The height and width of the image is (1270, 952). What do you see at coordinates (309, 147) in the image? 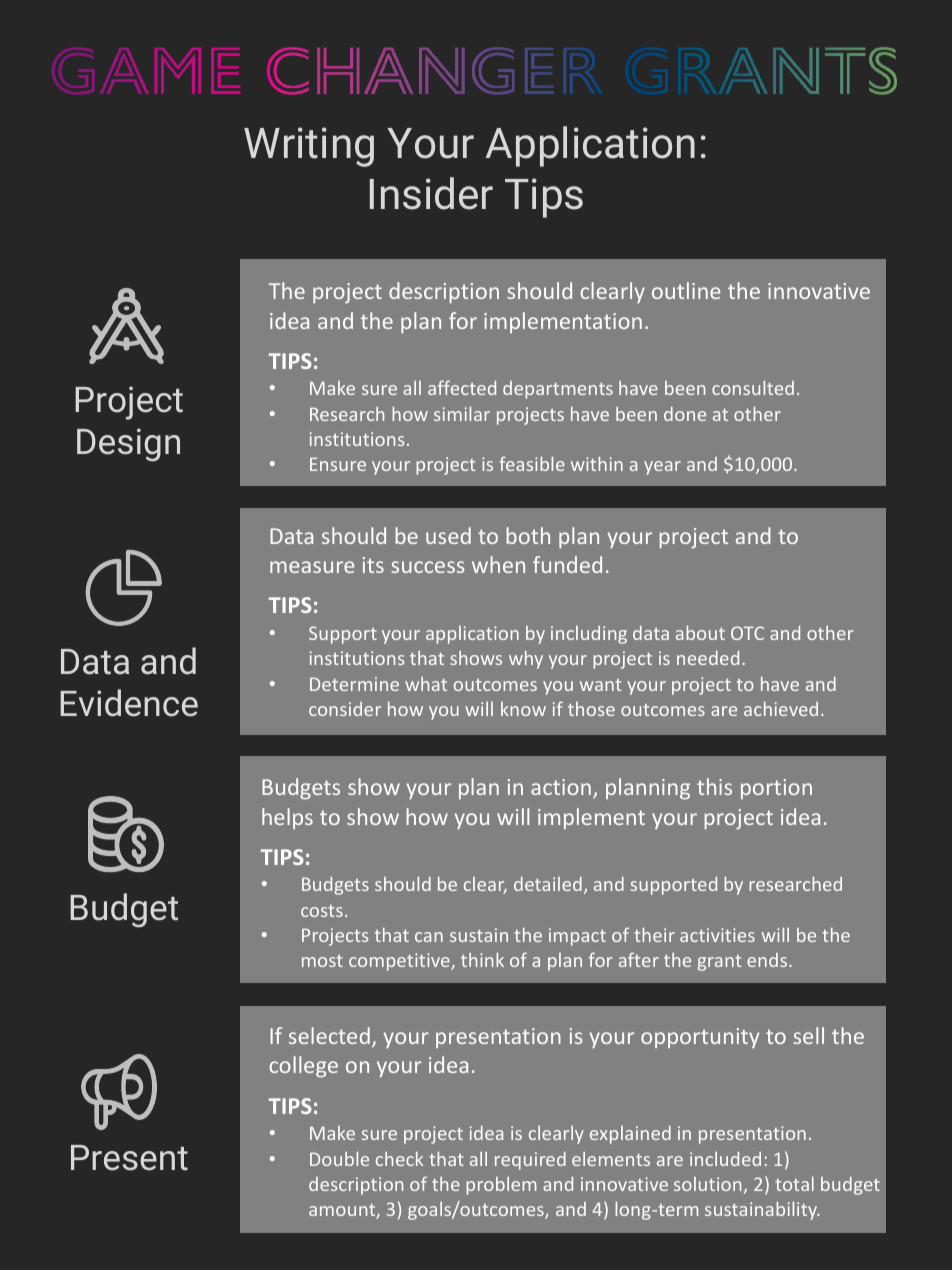
I see `Writing` at bounding box center [309, 147].
